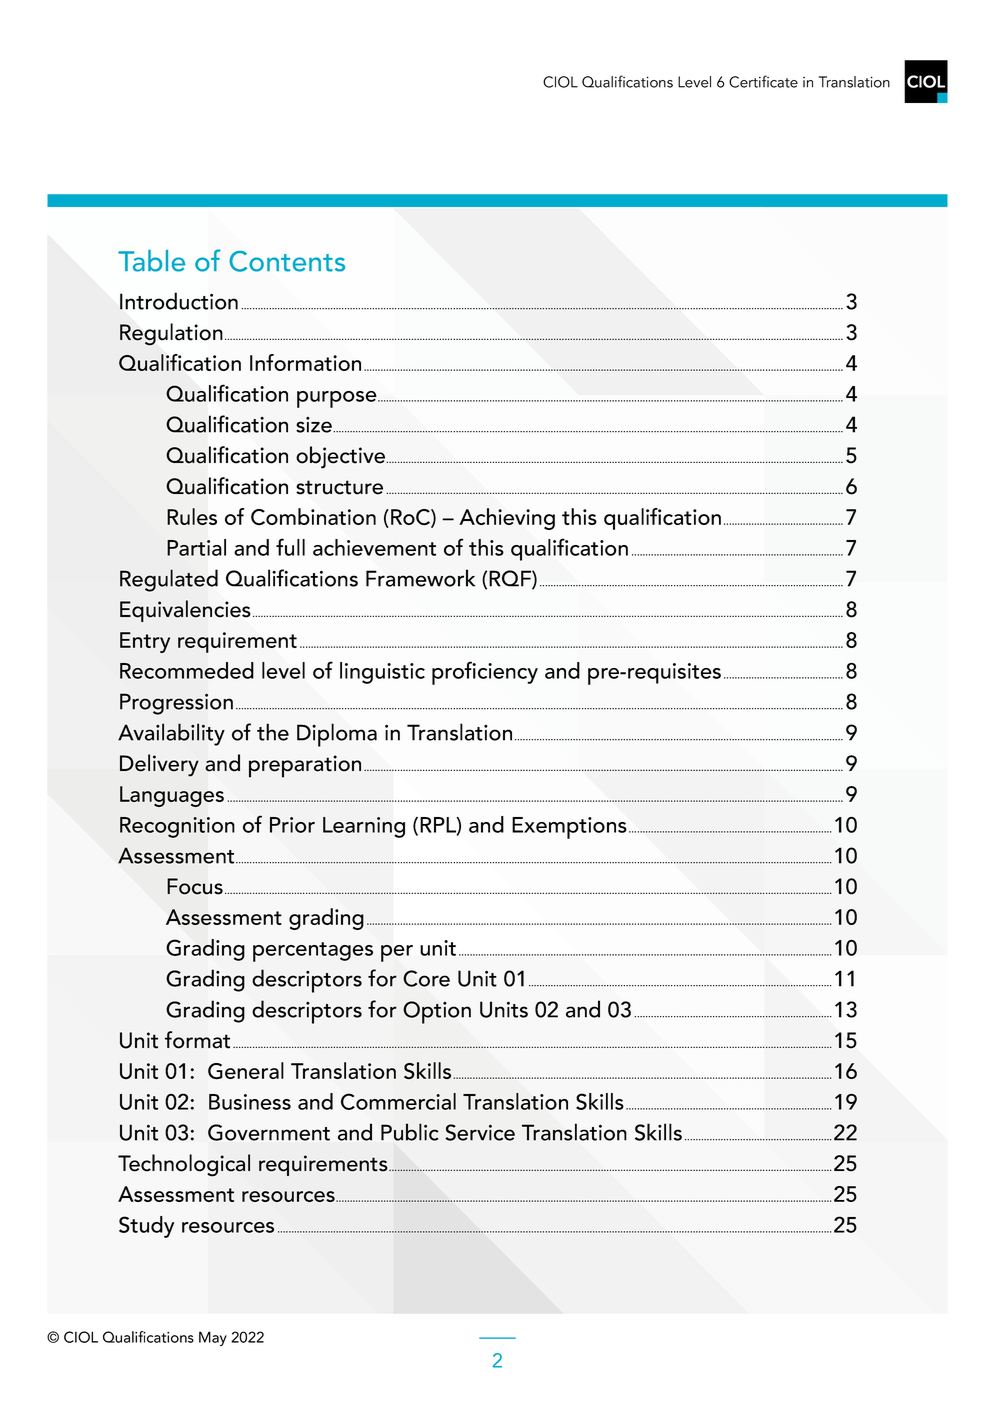 This document has height=1407, width=995. What do you see at coordinates (171, 734) in the document?
I see `Availability` at bounding box center [171, 734].
